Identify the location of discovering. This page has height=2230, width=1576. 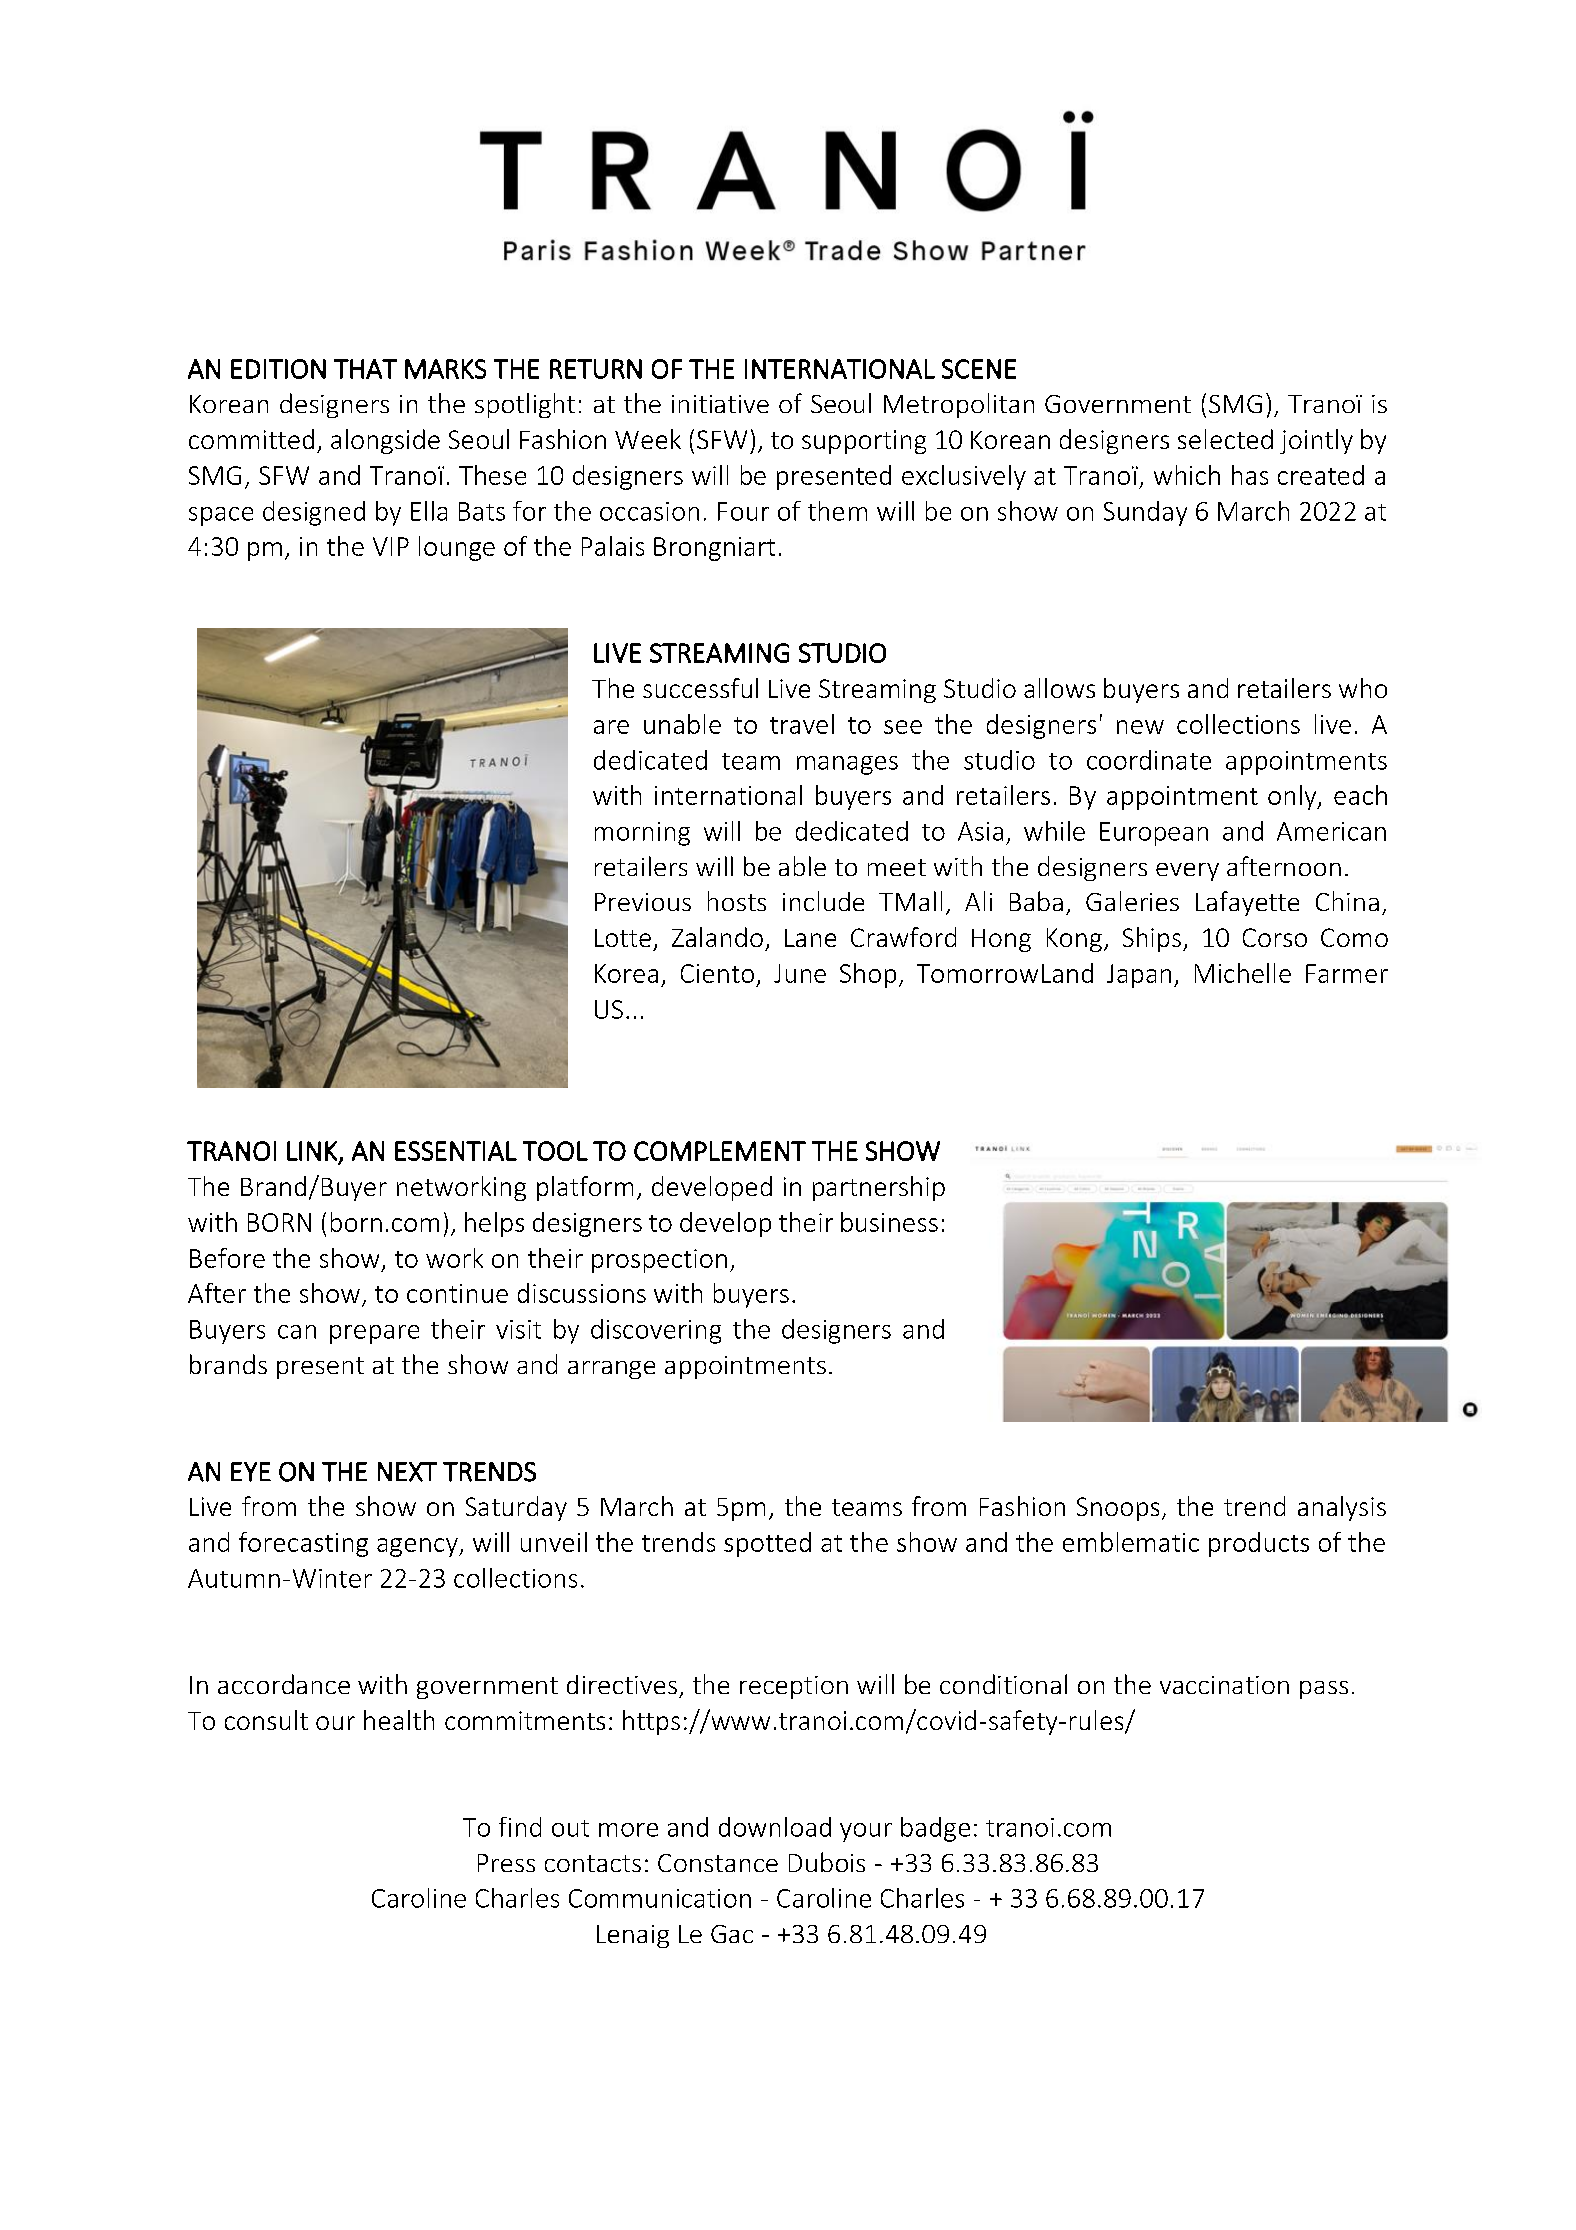
(656, 1331).
